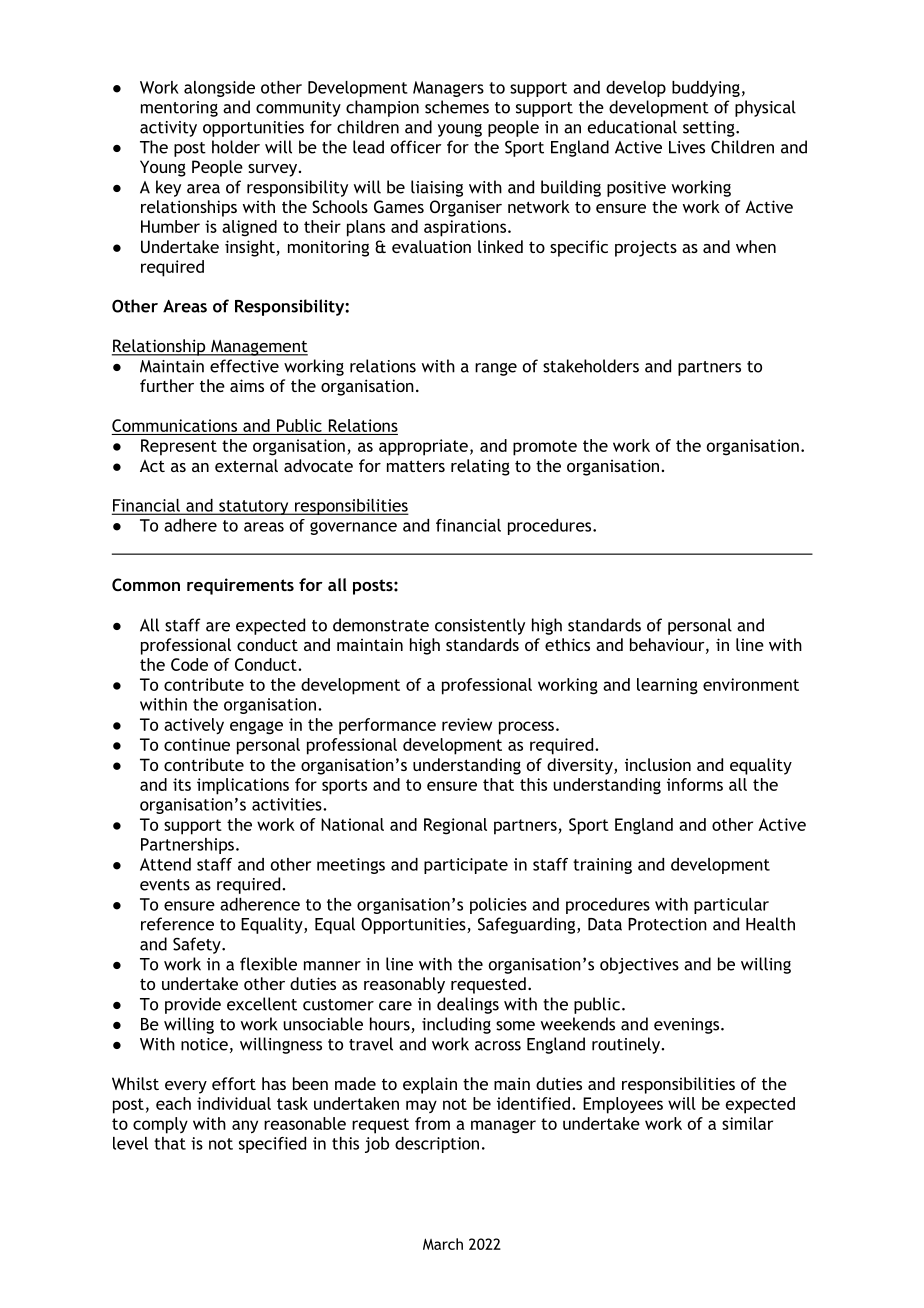 Image resolution: width=924 pixels, height=1308 pixels. What do you see at coordinates (189, 664) in the screenshot?
I see `Code` at bounding box center [189, 664].
